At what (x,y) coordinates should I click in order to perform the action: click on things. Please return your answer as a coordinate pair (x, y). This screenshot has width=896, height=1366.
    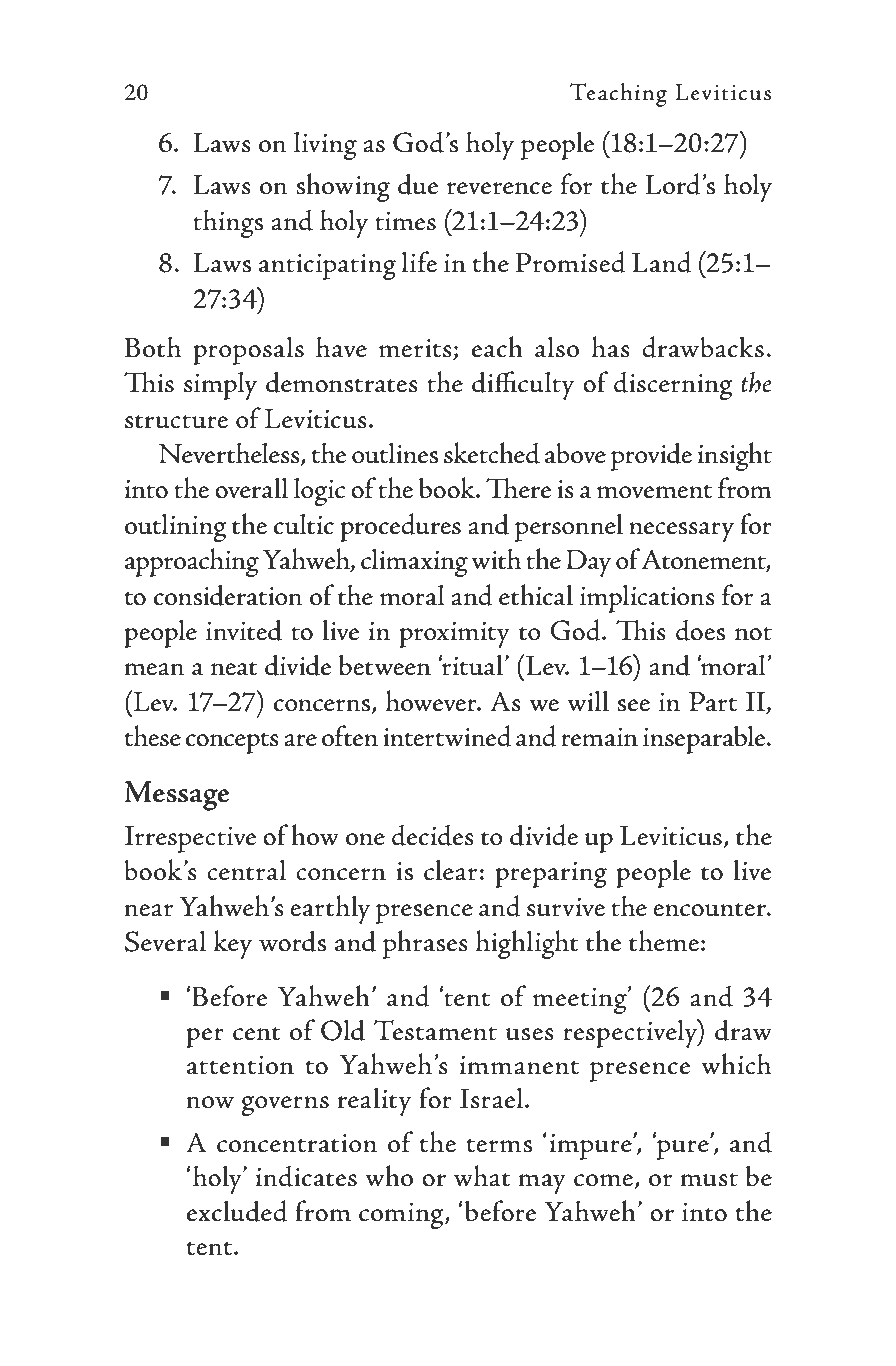
    Looking at the image, I should click on (228, 223).
